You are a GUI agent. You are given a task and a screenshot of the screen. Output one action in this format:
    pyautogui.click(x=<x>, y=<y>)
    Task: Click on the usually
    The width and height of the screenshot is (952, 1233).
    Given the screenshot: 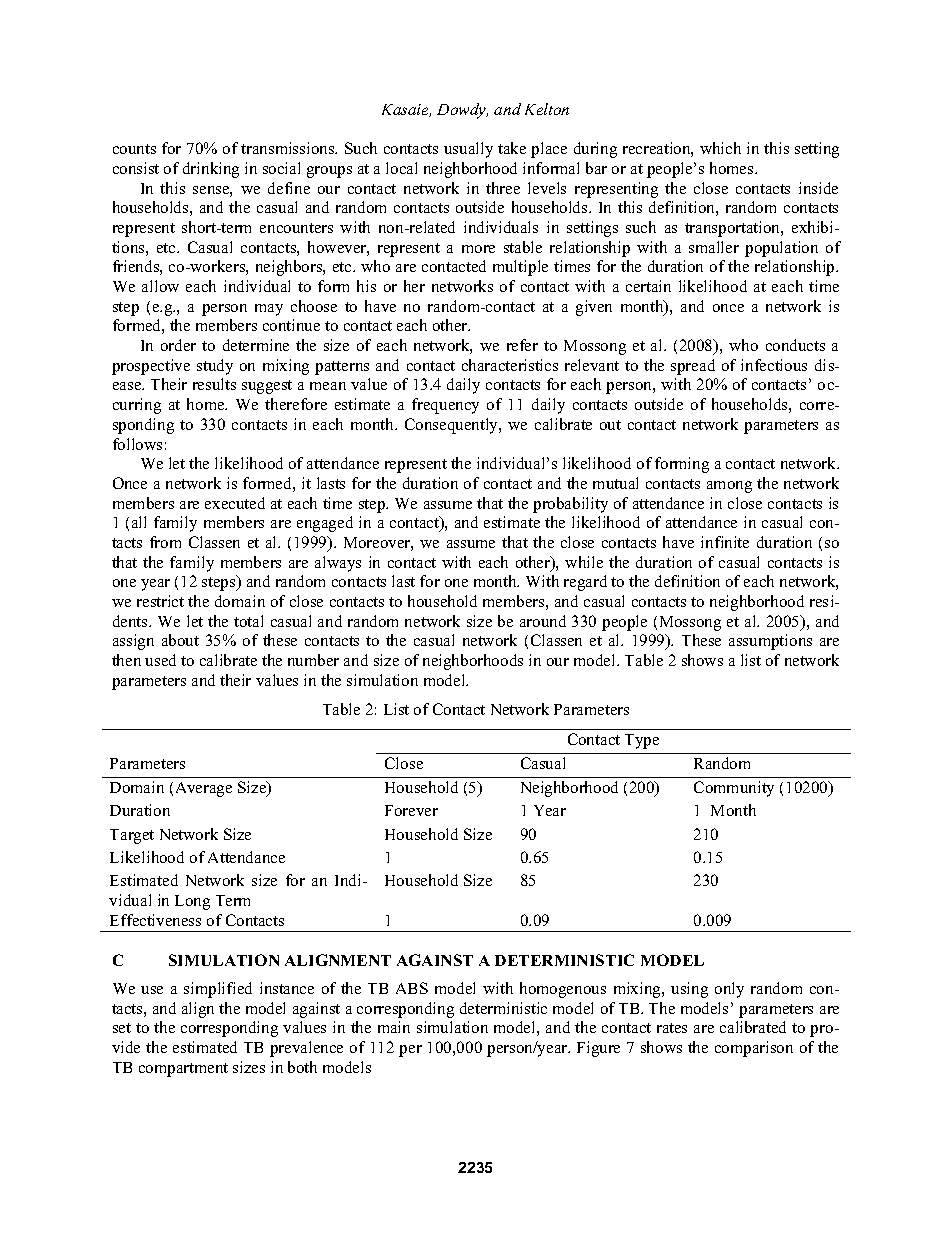 What is the action you would take?
    pyautogui.click(x=468, y=150)
